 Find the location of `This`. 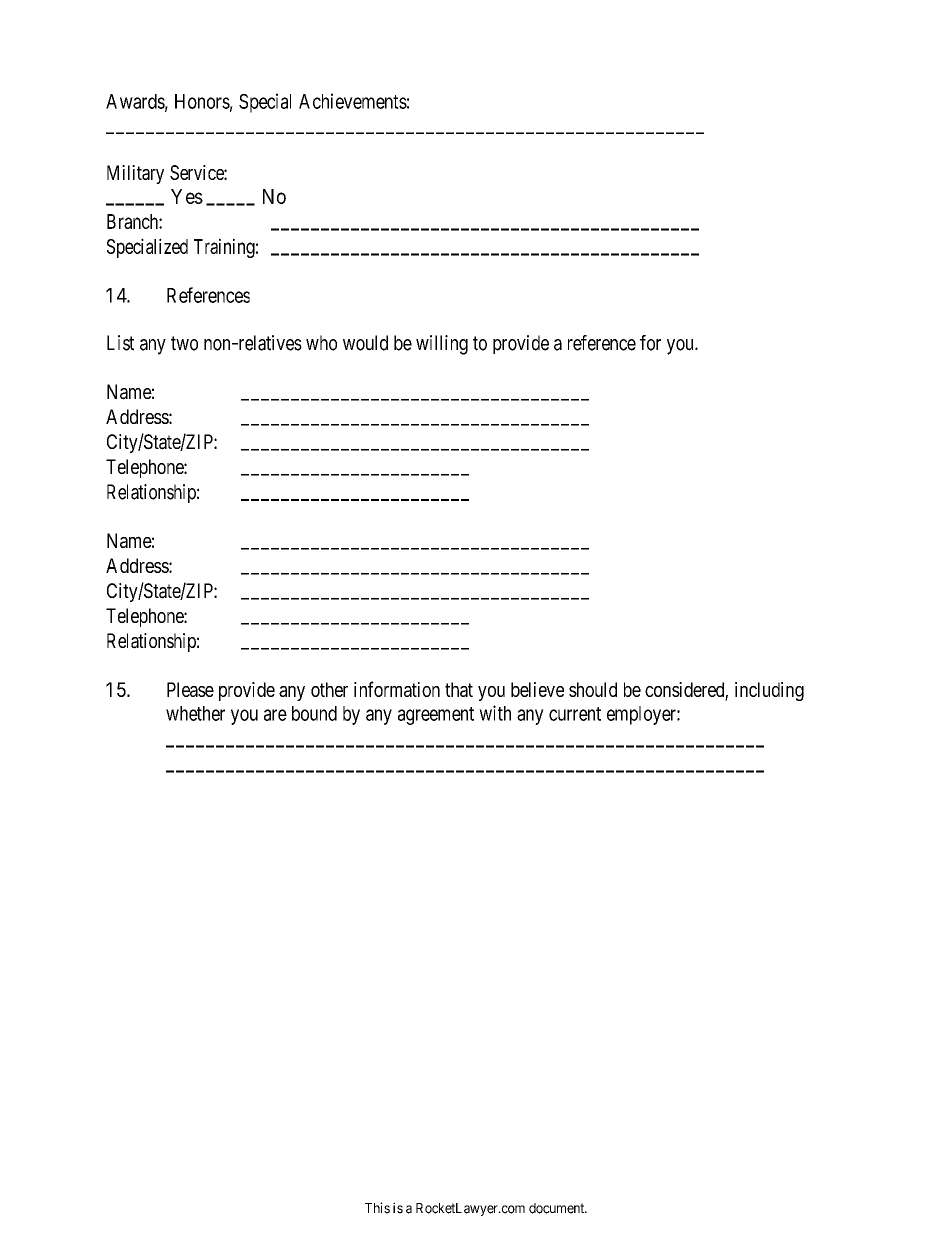

This is located at coordinates (377, 1208).
